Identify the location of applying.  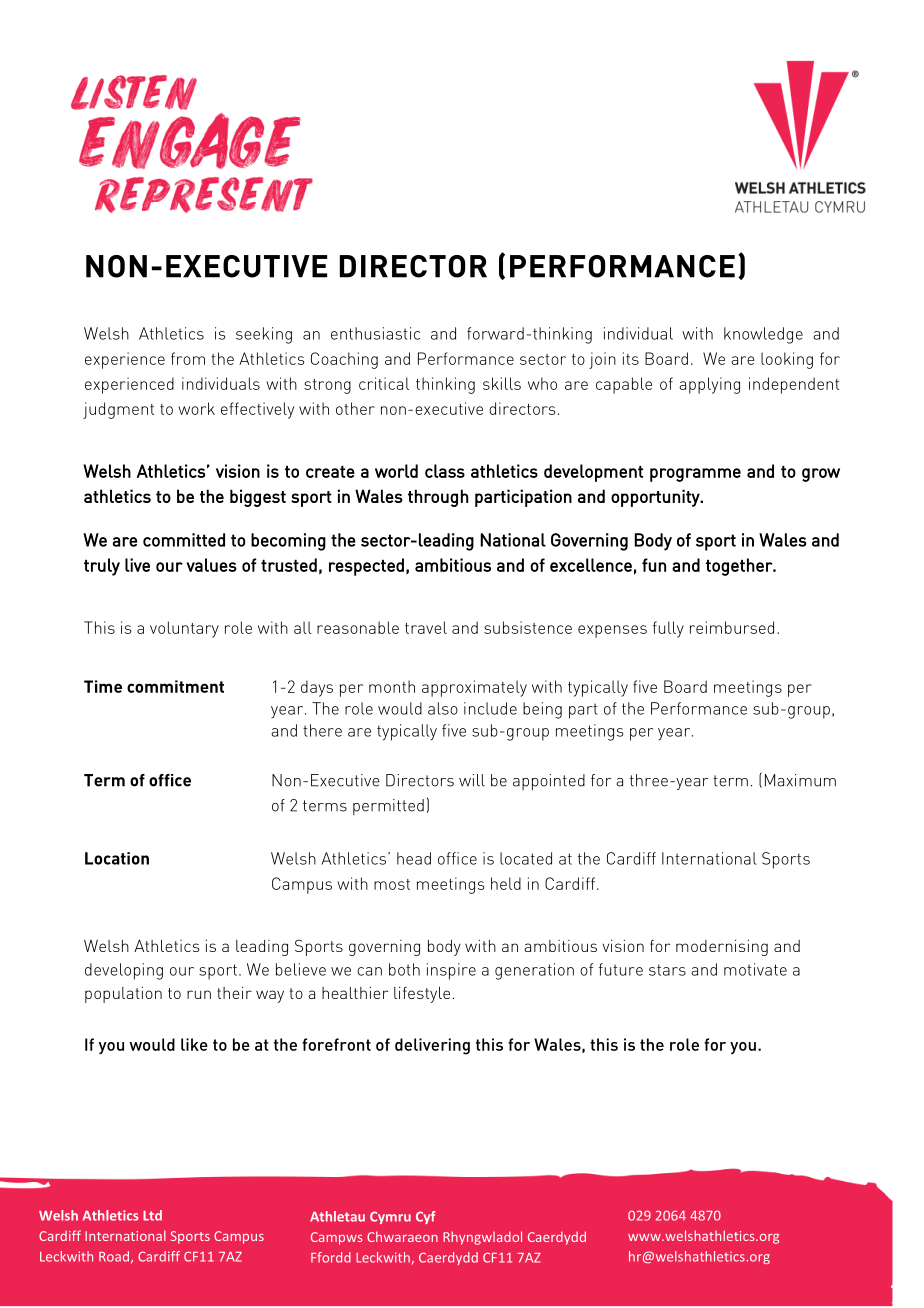
(709, 385).
